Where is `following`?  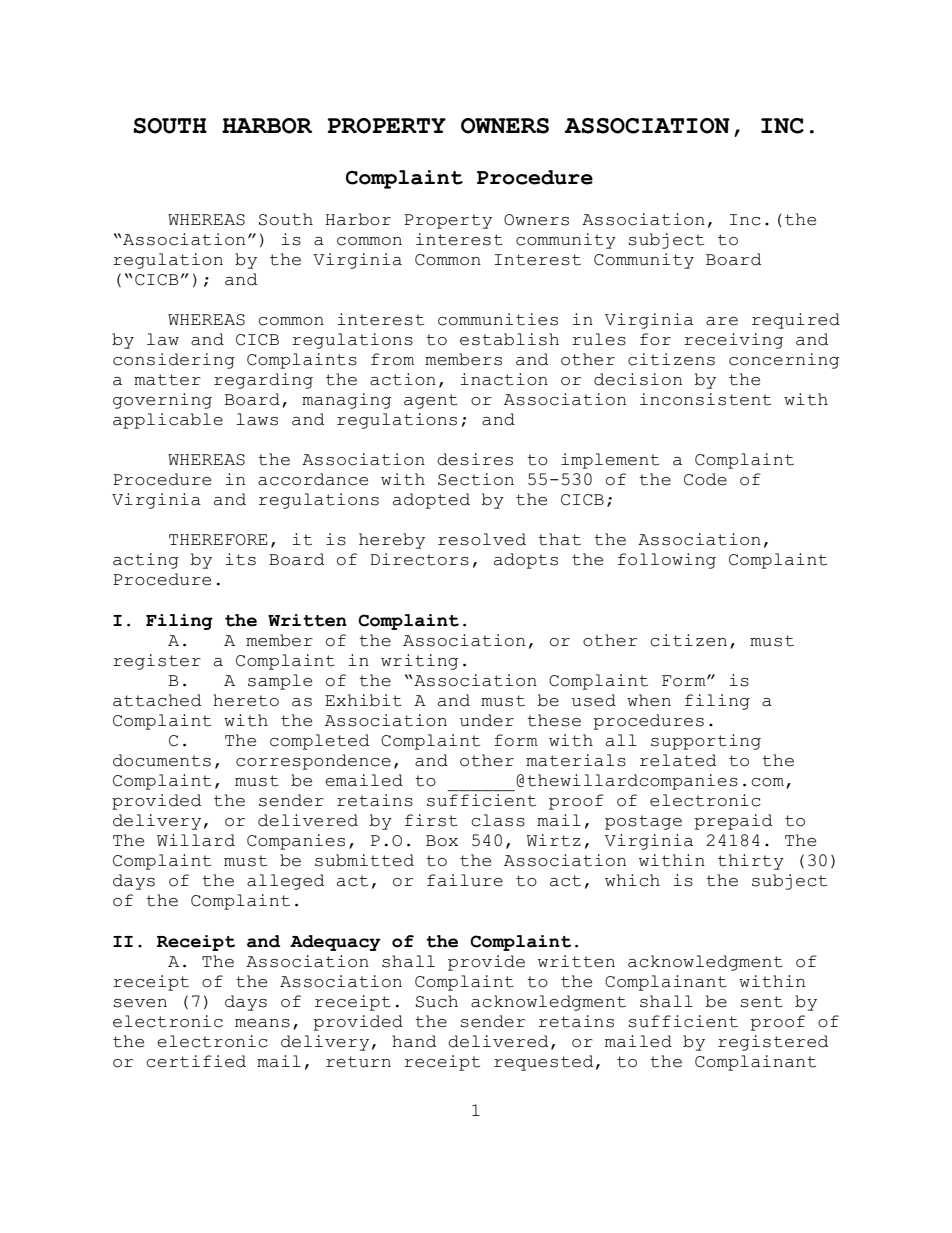
following is located at coordinates (667, 561).
